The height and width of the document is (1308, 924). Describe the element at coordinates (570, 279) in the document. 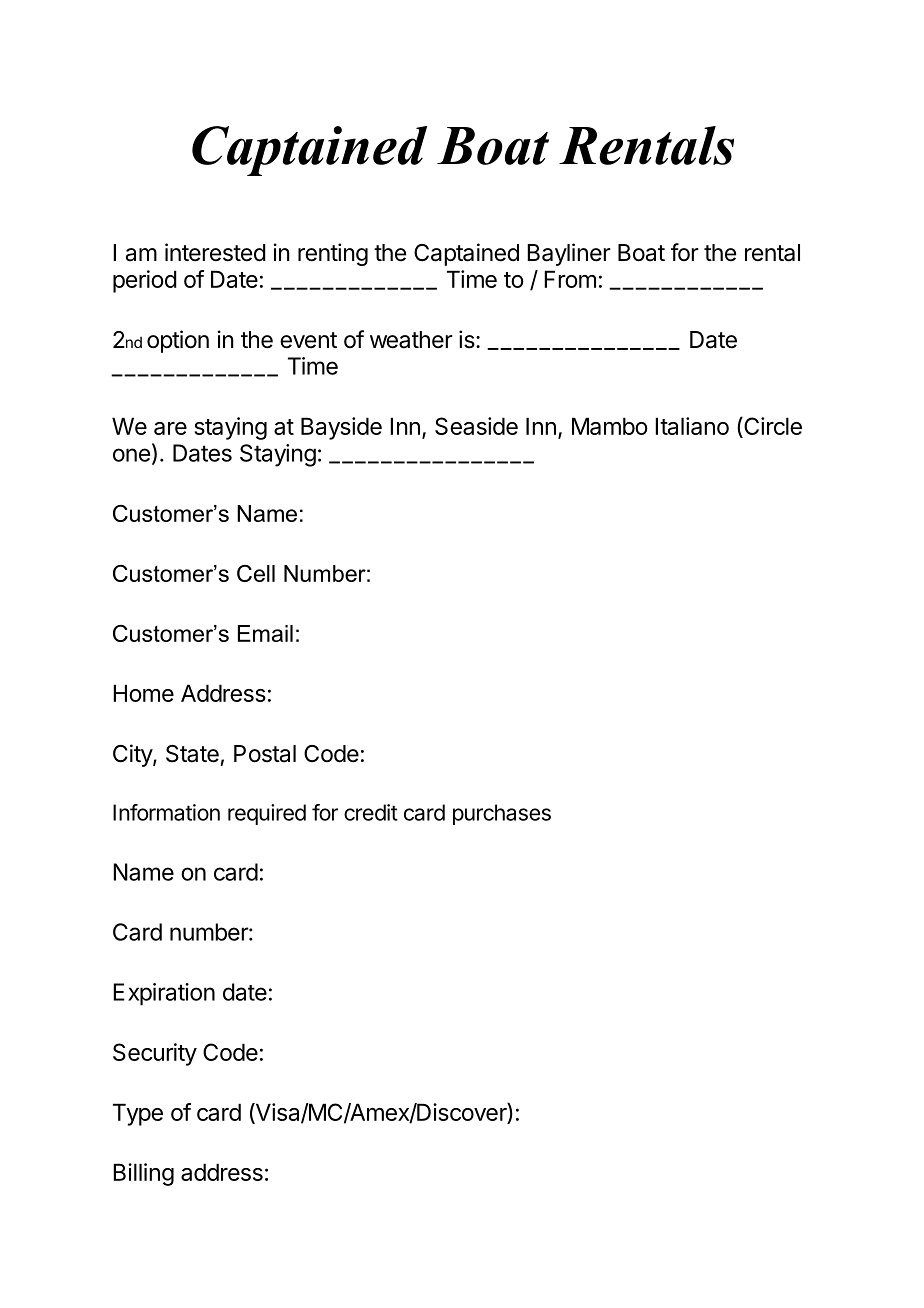

I see `From` at that location.
